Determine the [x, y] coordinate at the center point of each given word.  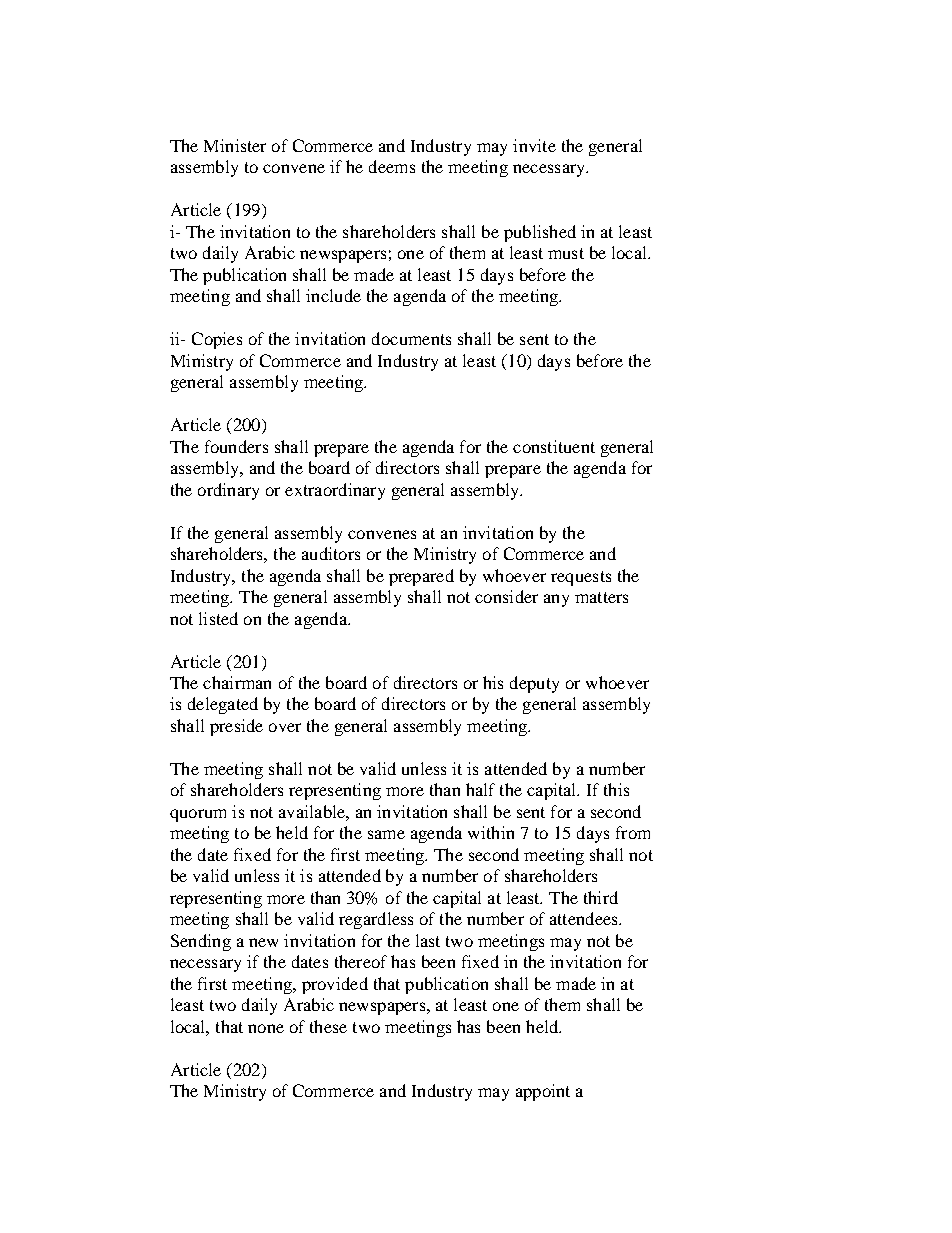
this [616, 789]
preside [236, 727]
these [328, 1026]
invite [534, 145]
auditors [331, 553]
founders [236, 446]
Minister [235, 145]
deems [392, 166]
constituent [554, 446]
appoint [543, 1092]
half [480, 789]
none [266, 1028]
